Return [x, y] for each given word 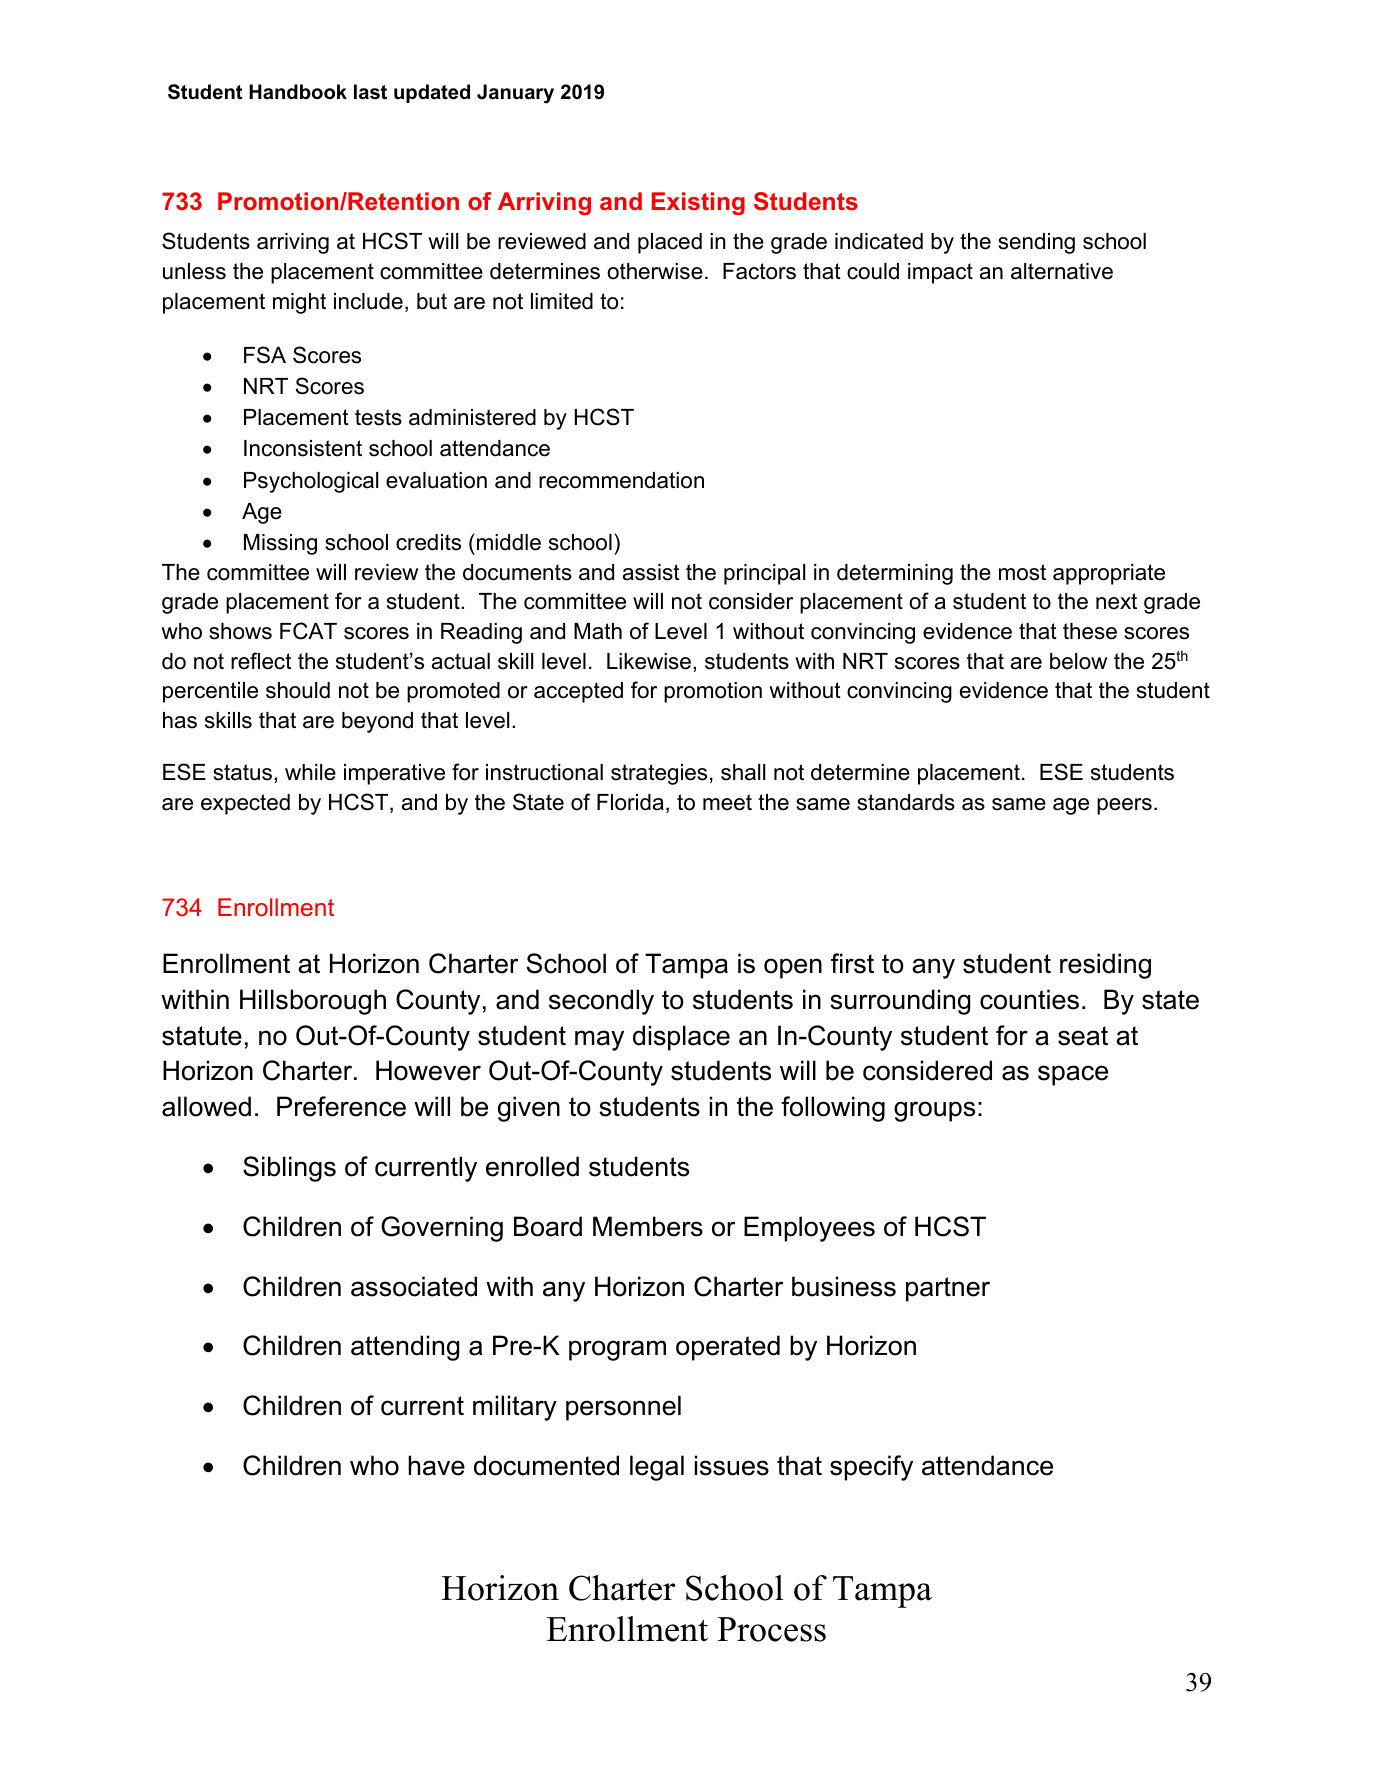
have [436, 1465]
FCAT [308, 631]
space [1073, 1075]
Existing [698, 203]
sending [1036, 243]
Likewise [650, 661]
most [1022, 572]
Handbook [298, 92]
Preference [341, 1106]
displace [681, 1038]
